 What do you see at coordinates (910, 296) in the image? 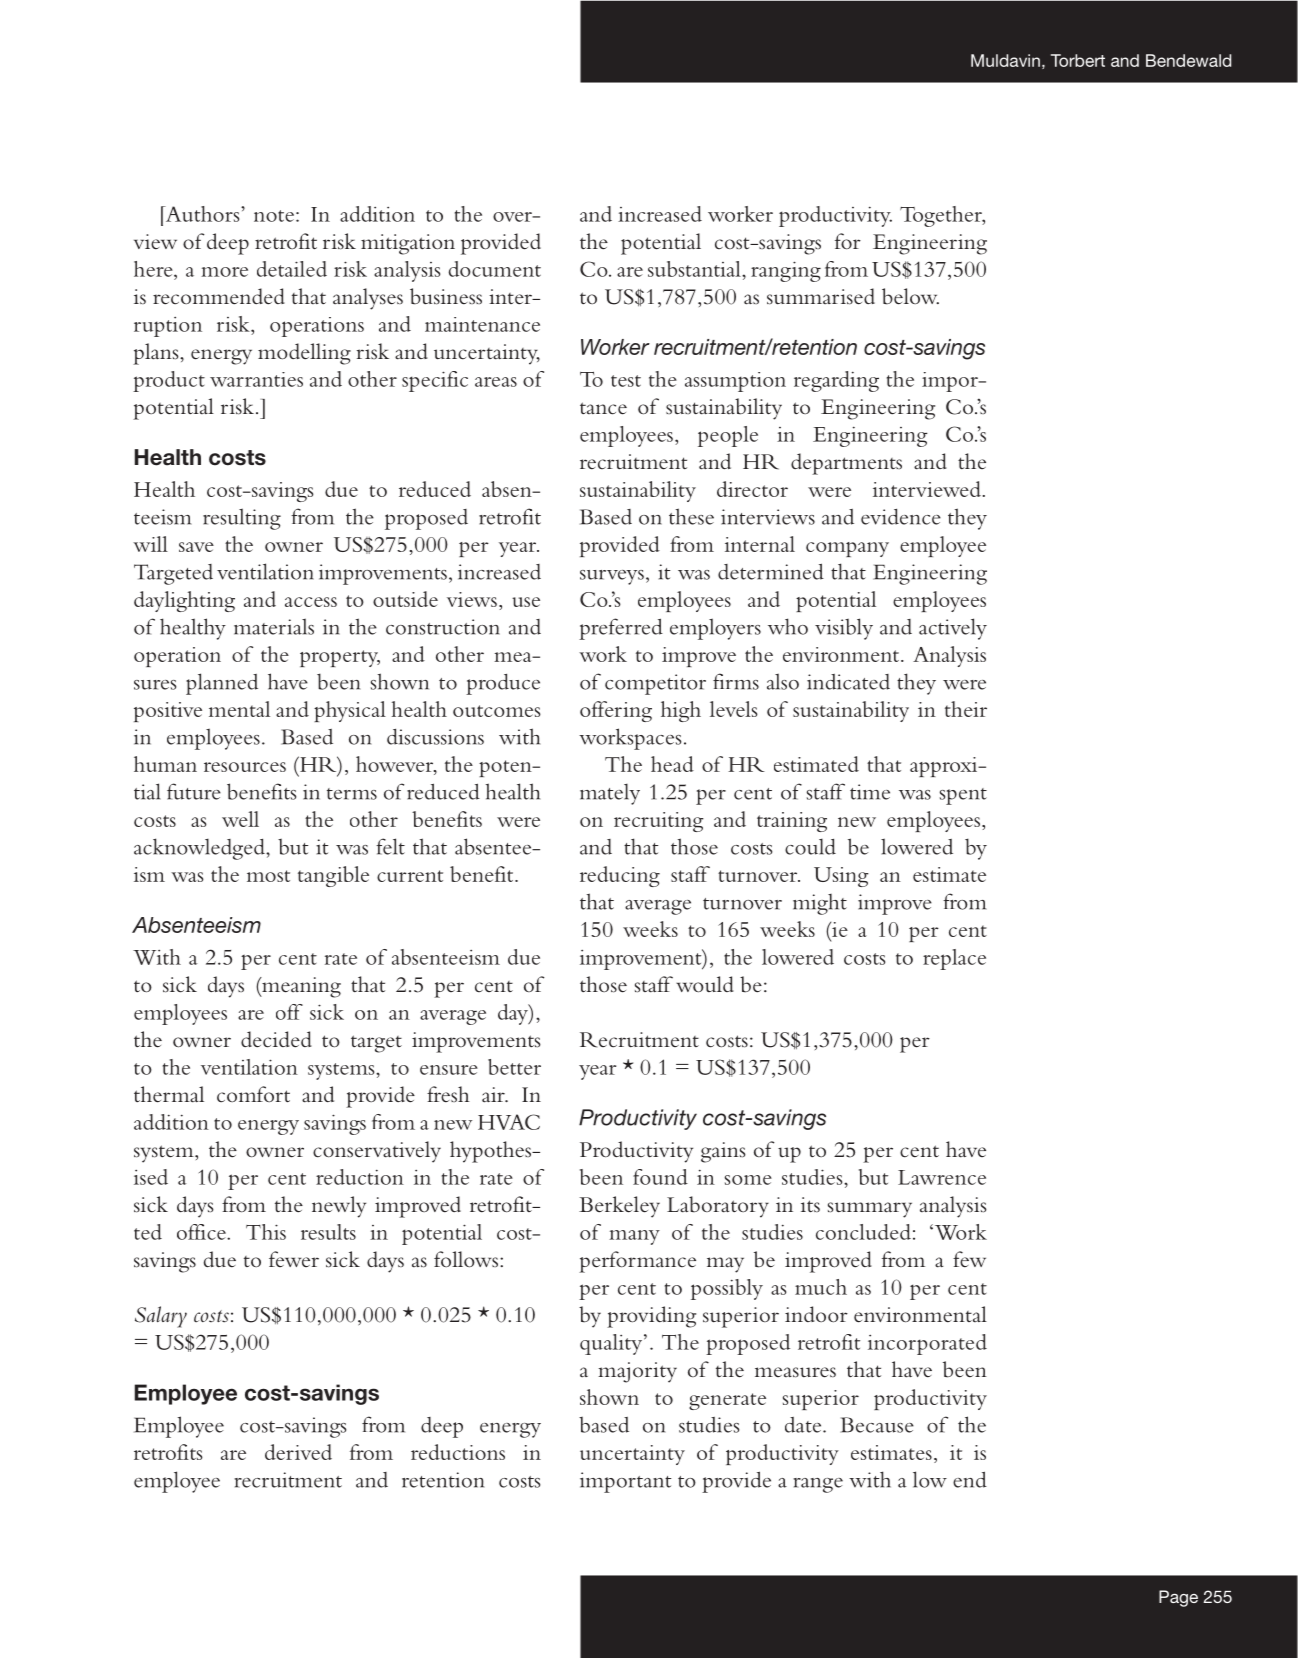
I see `below` at bounding box center [910, 296].
